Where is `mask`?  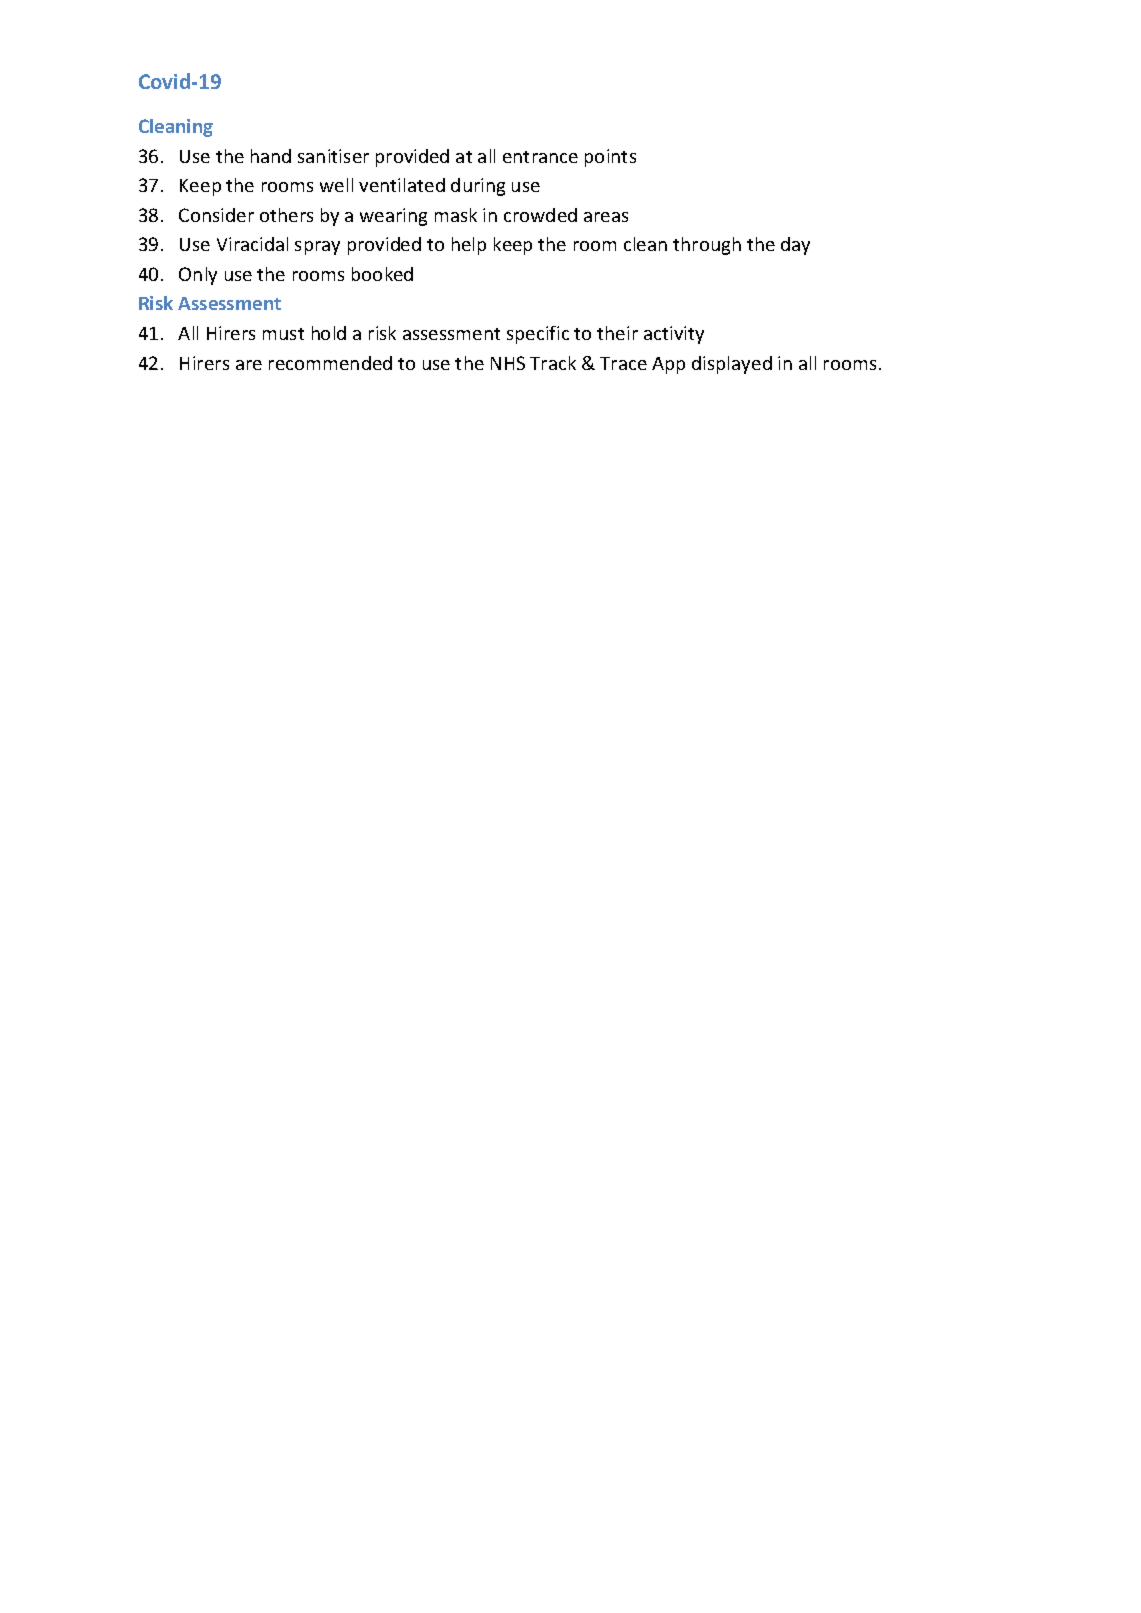
mask is located at coordinates (456, 215).
